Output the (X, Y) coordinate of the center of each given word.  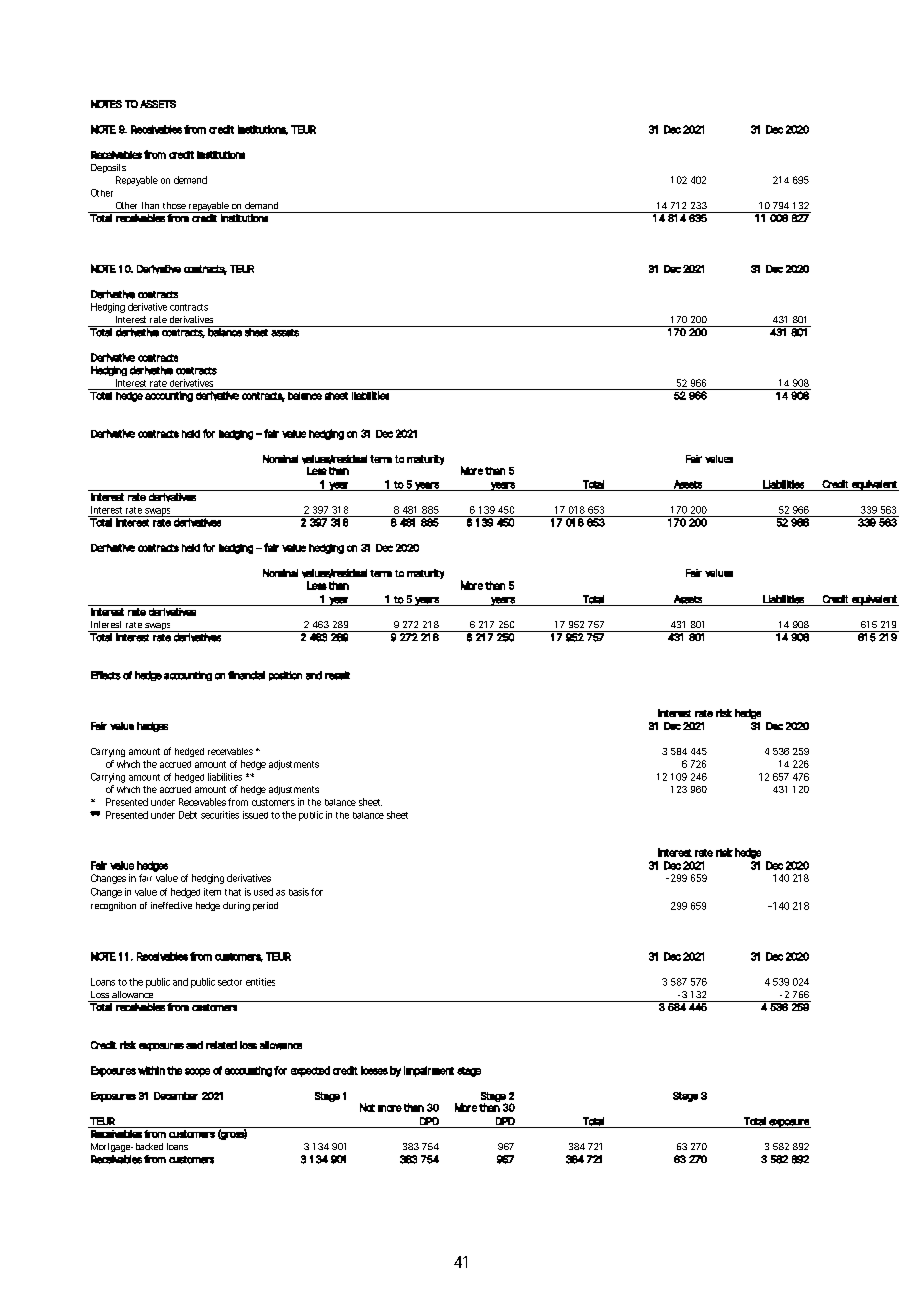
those (174, 205)
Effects (106, 675)
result (337, 675)
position (285, 676)
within (151, 1070)
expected (310, 1071)
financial (246, 675)
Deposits (108, 168)
